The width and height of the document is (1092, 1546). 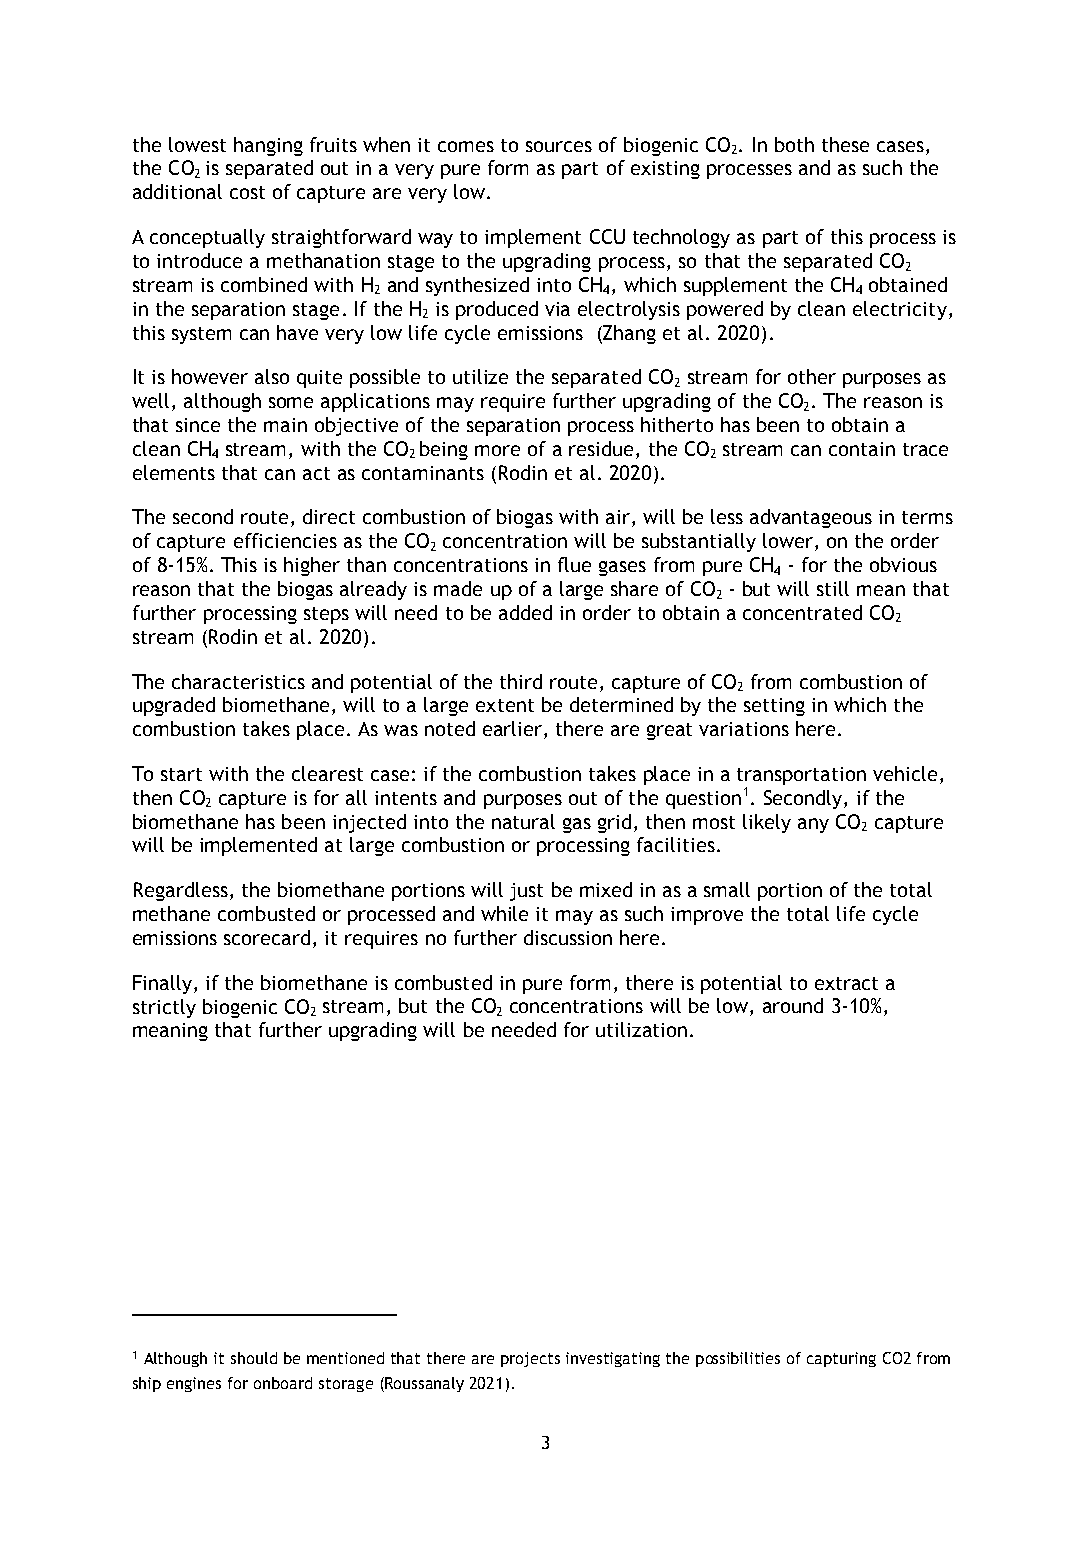 I want to click on contain, so click(x=862, y=449).
